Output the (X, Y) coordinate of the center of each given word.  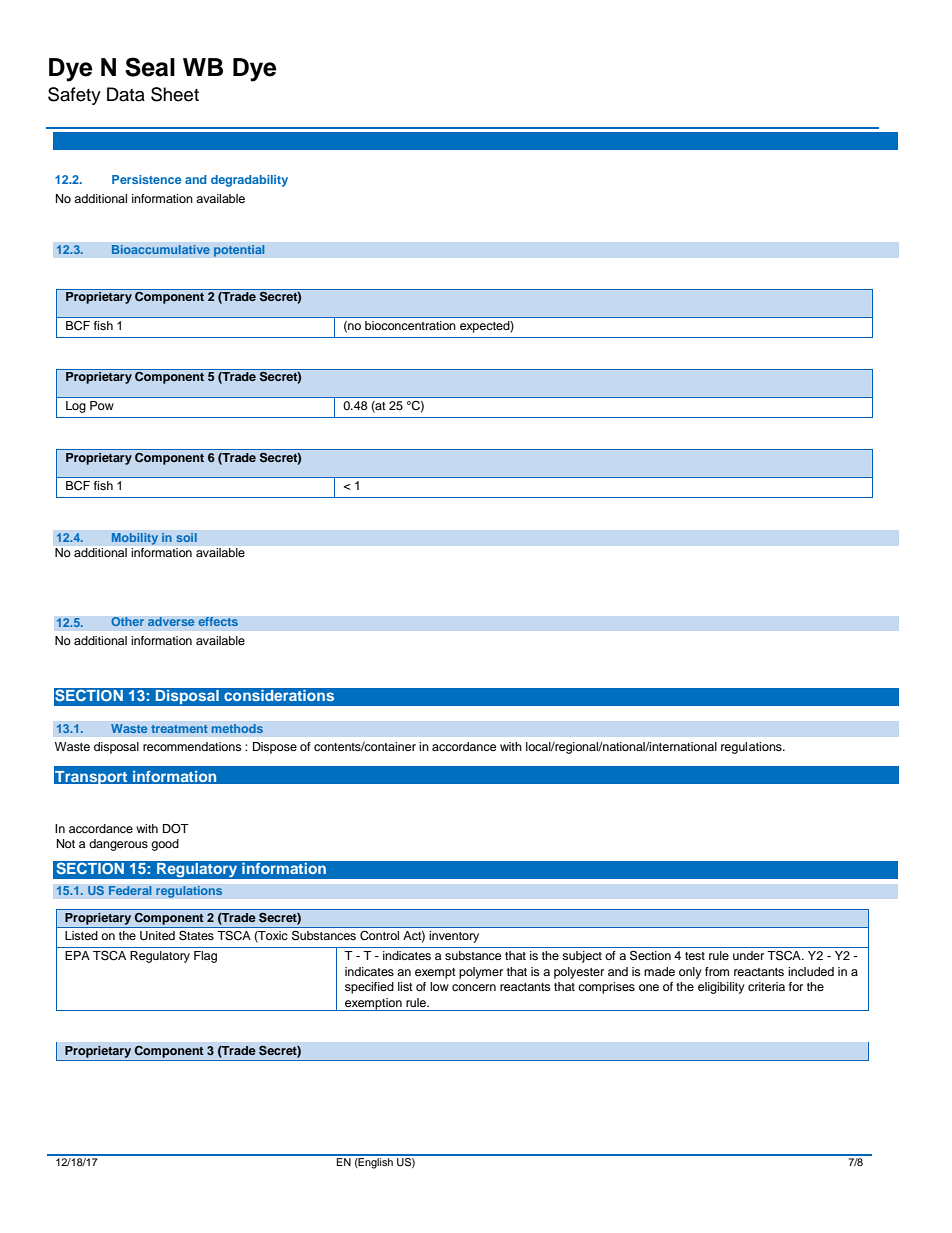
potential (239, 251)
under (748, 955)
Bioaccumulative (161, 249)
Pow (102, 405)
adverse (171, 621)
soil (186, 537)
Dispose (275, 748)
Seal (150, 67)
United (157, 936)
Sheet (175, 94)
